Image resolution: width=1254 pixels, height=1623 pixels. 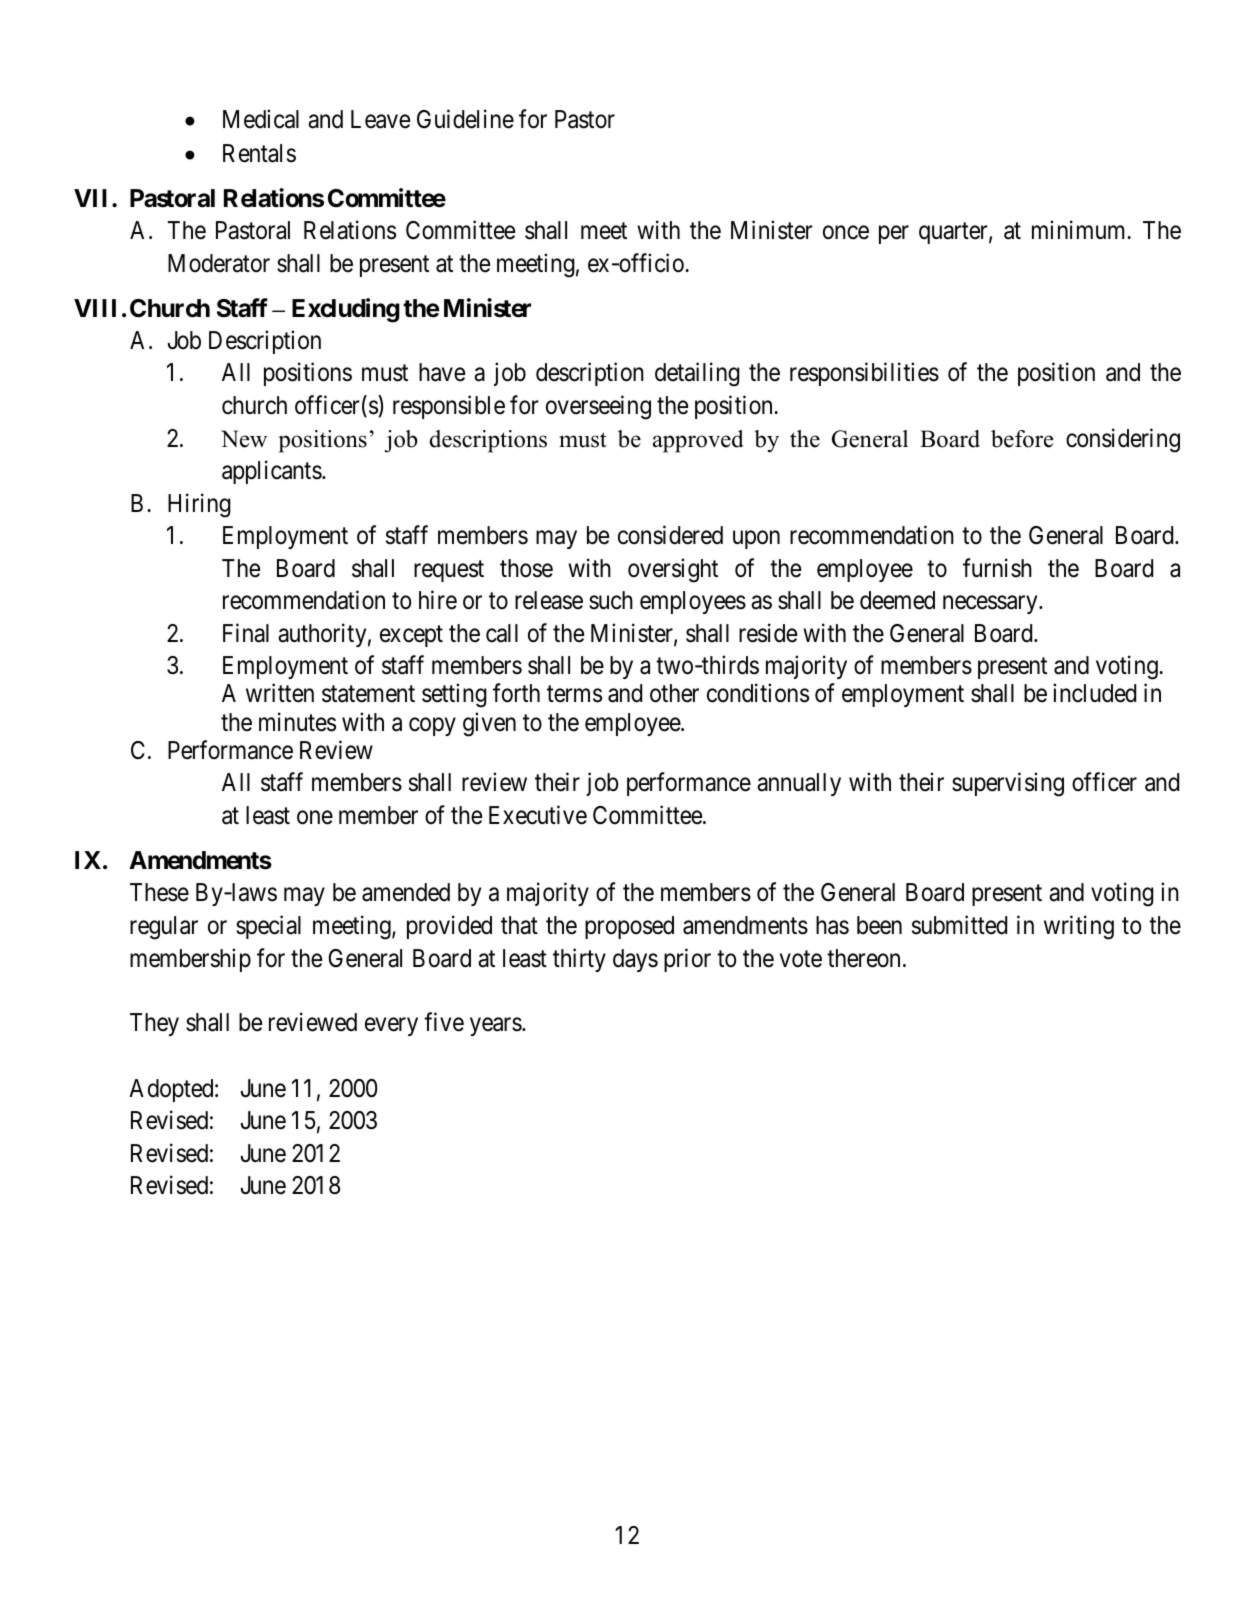 What do you see at coordinates (1080, 229) in the image?
I see `minimum` at bounding box center [1080, 229].
